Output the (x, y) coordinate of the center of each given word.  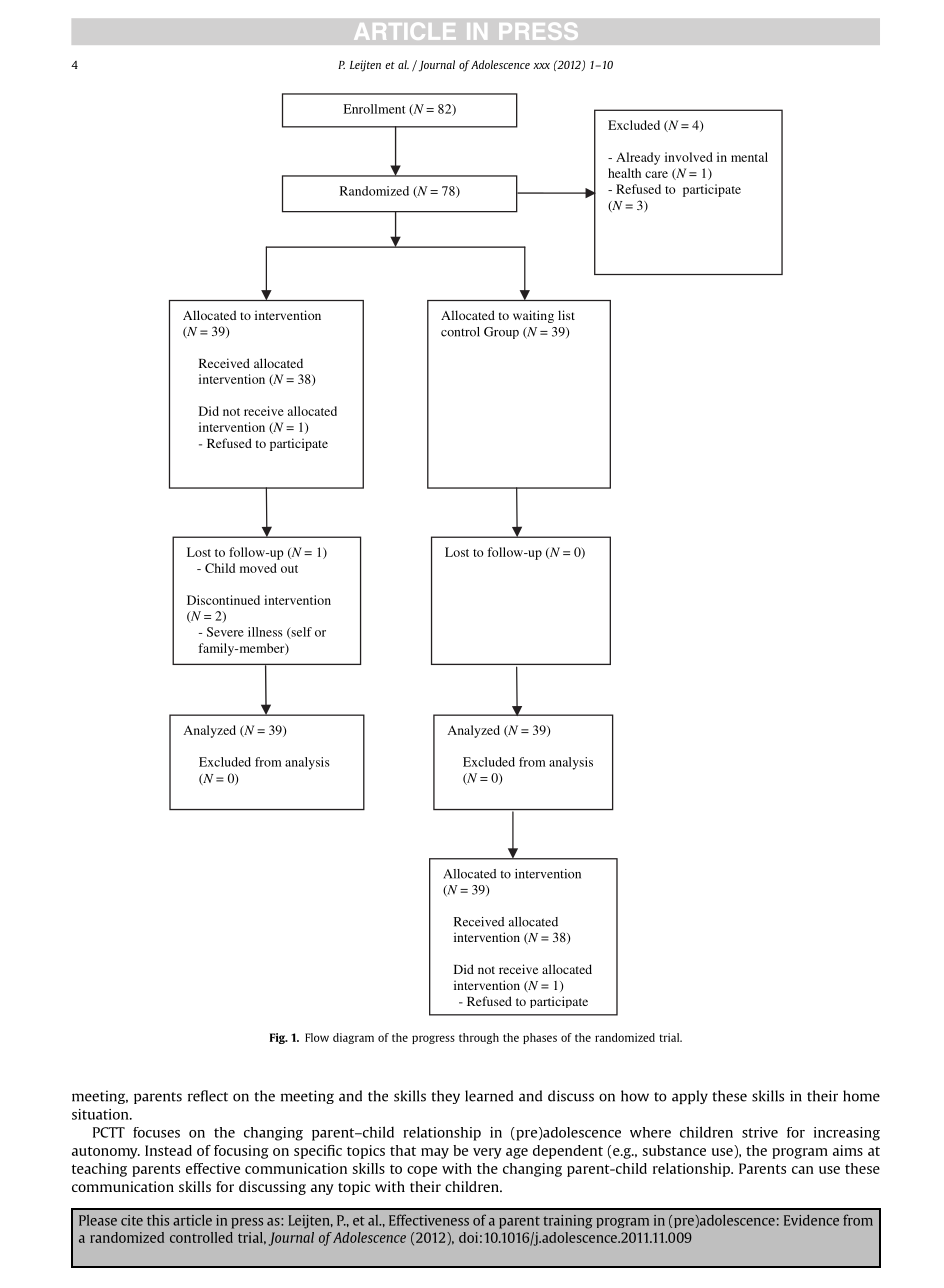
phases (540, 1038)
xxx (541, 66)
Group (501, 333)
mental (749, 157)
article (192, 1220)
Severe (225, 632)
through (479, 1038)
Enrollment (374, 109)
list (566, 315)
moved (258, 568)
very (487, 1153)
